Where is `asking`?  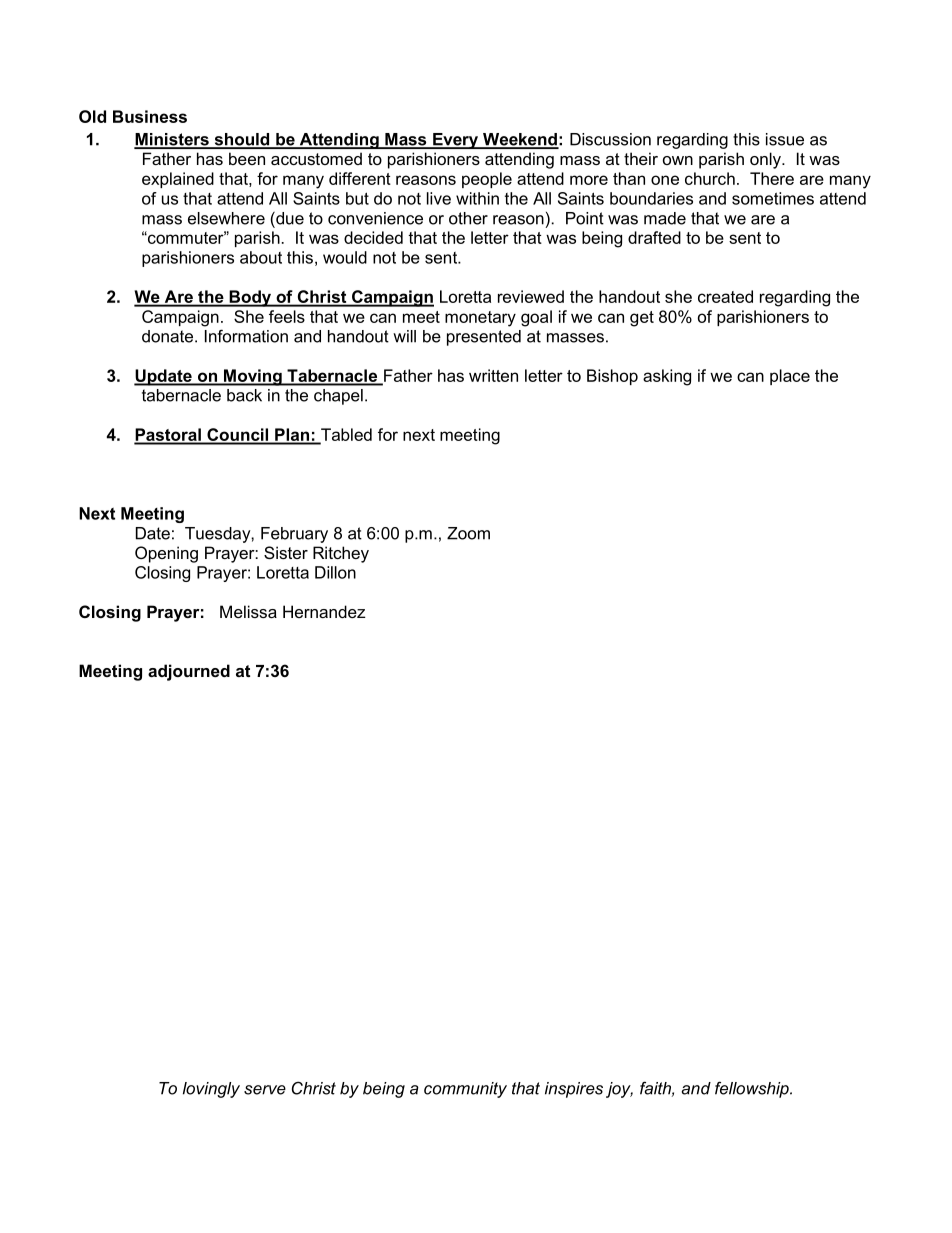
asking is located at coordinates (667, 377).
